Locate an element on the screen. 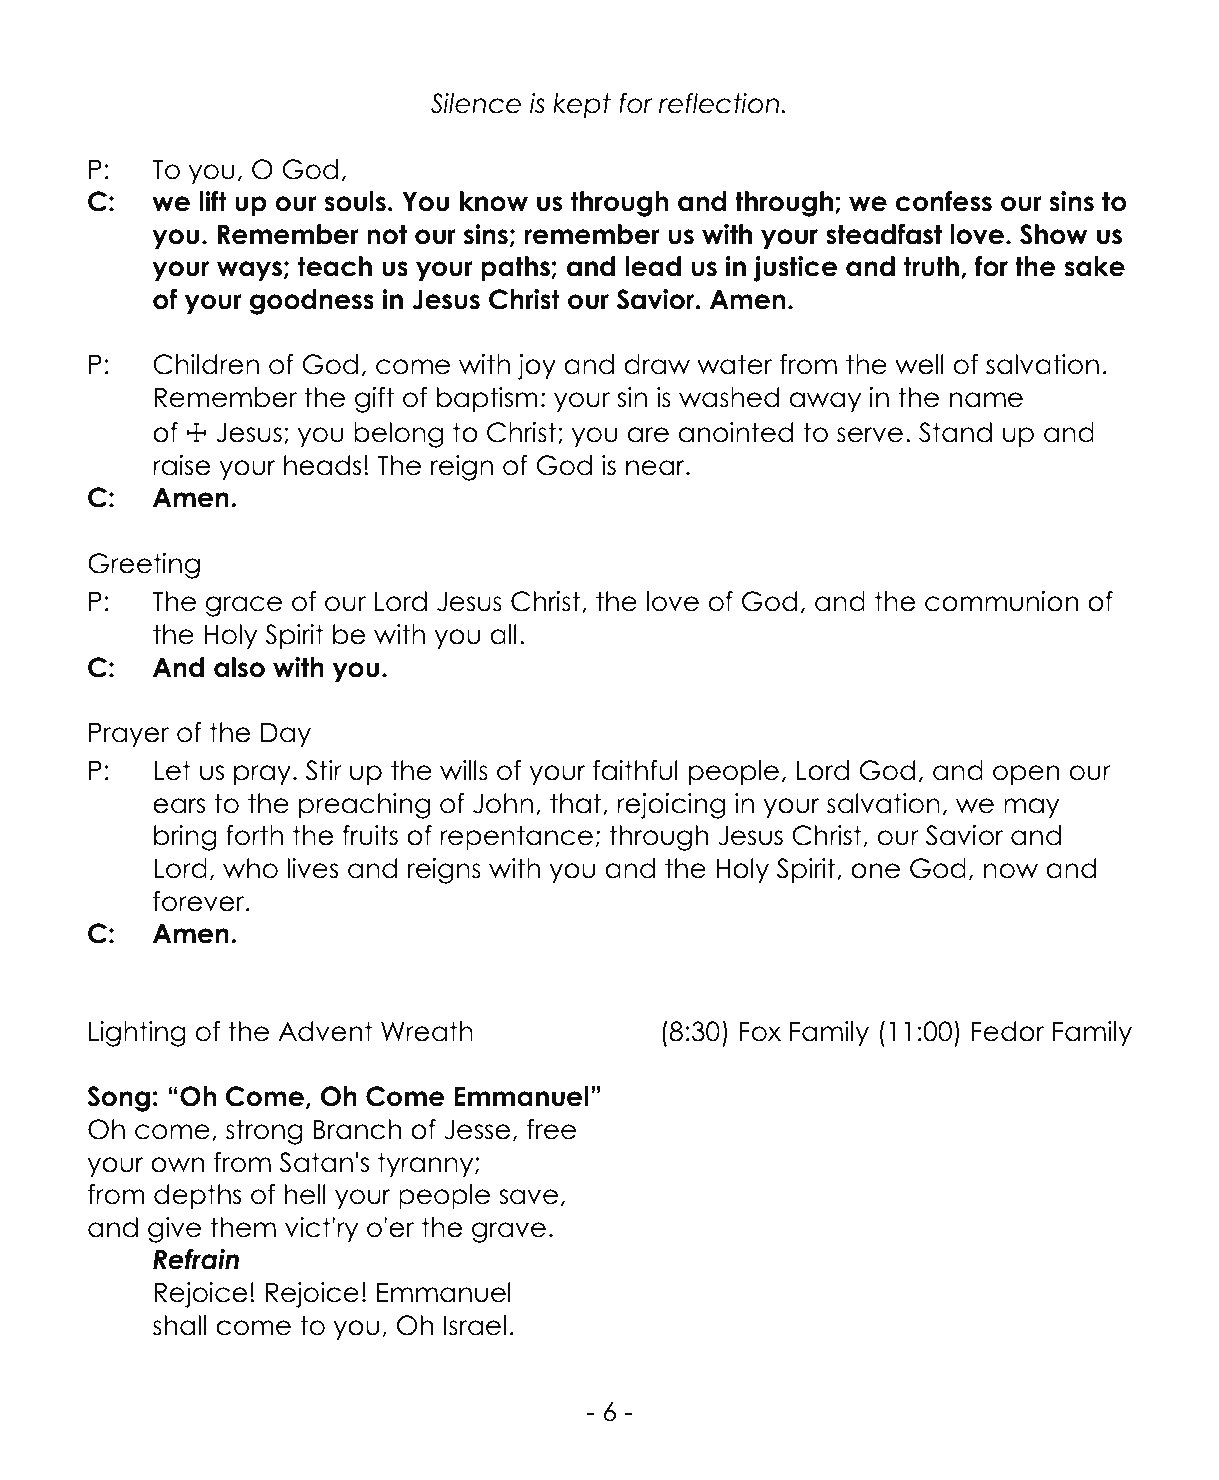 The height and width of the screenshot is (1480, 1219). kept is located at coordinates (582, 105).
